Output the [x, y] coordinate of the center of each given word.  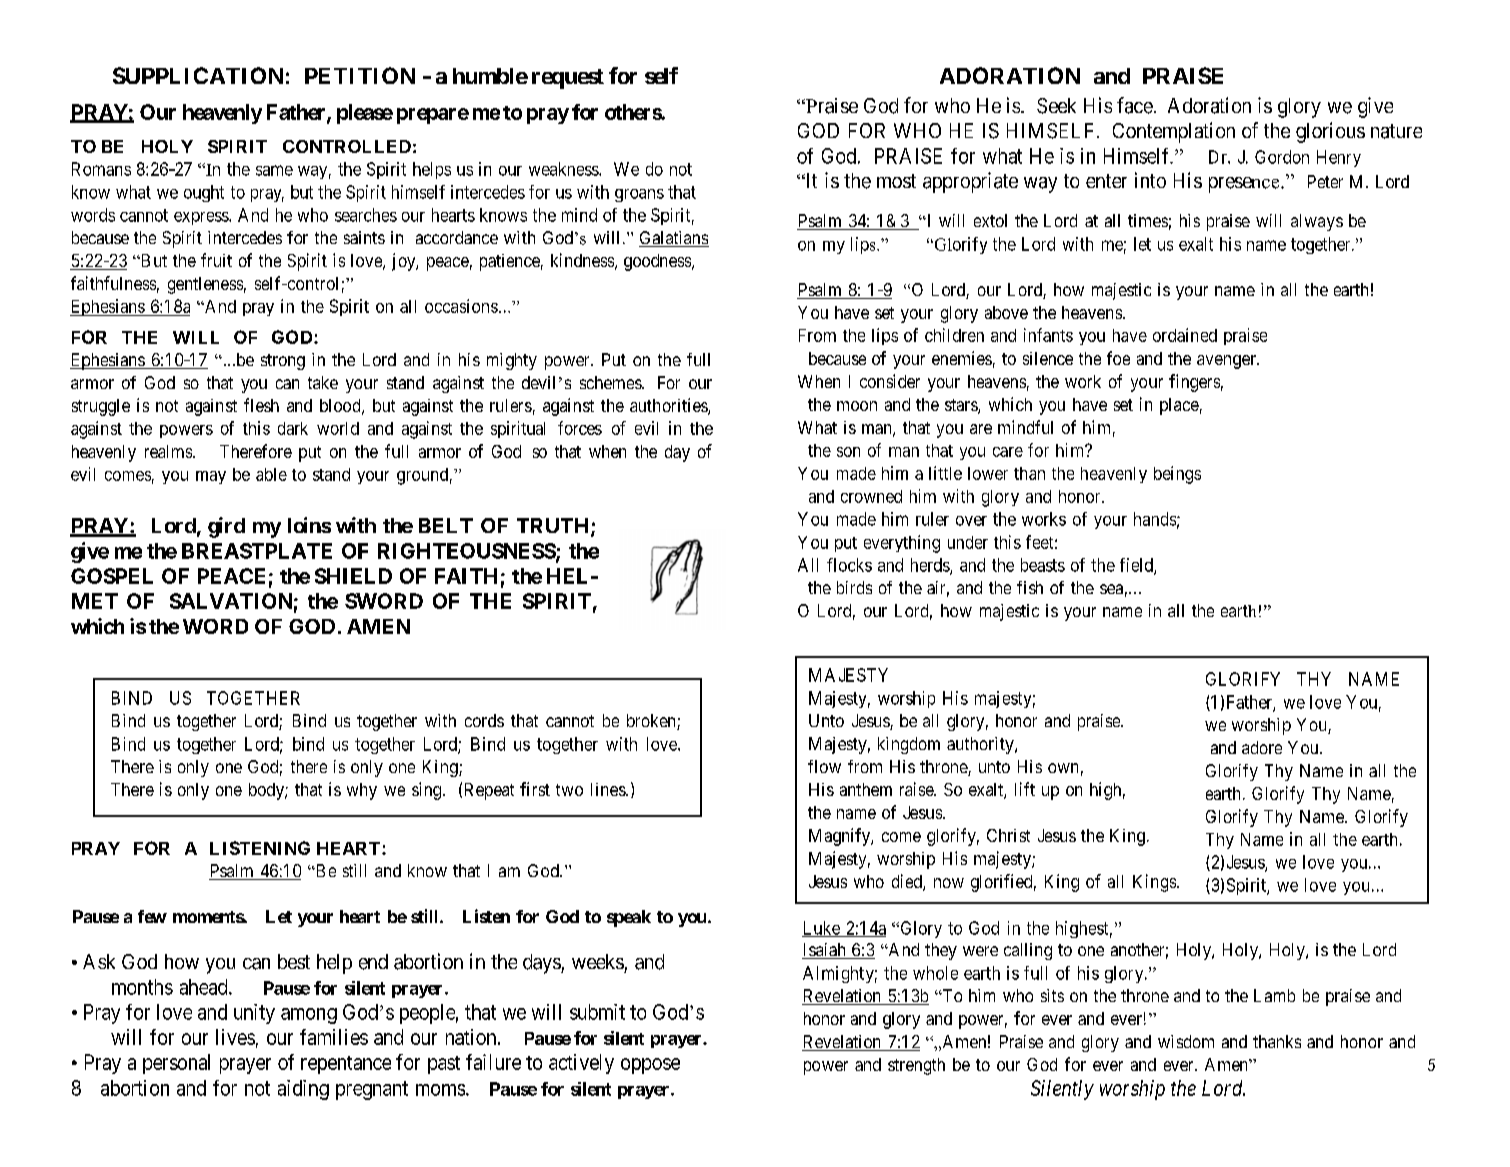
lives [235, 1037]
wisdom [1186, 1041]
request [568, 79]
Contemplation [1174, 132]
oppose [650, 1066]
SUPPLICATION [198, 75]
